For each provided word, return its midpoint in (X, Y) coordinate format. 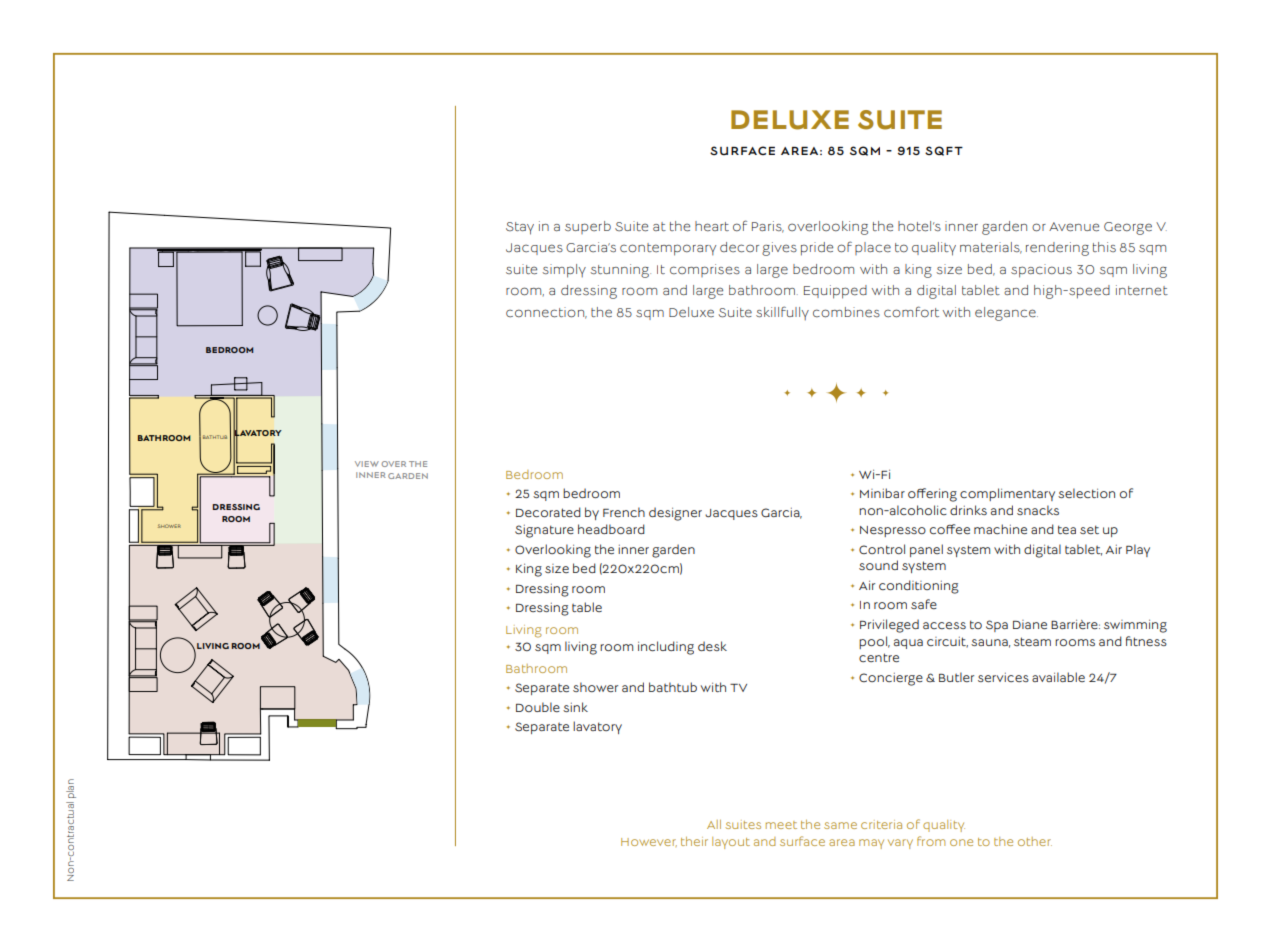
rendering (1057, 249)
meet (781, 825)
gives (779, 249)
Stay (520, 228)
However (649, 842)
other (1035, 841)
